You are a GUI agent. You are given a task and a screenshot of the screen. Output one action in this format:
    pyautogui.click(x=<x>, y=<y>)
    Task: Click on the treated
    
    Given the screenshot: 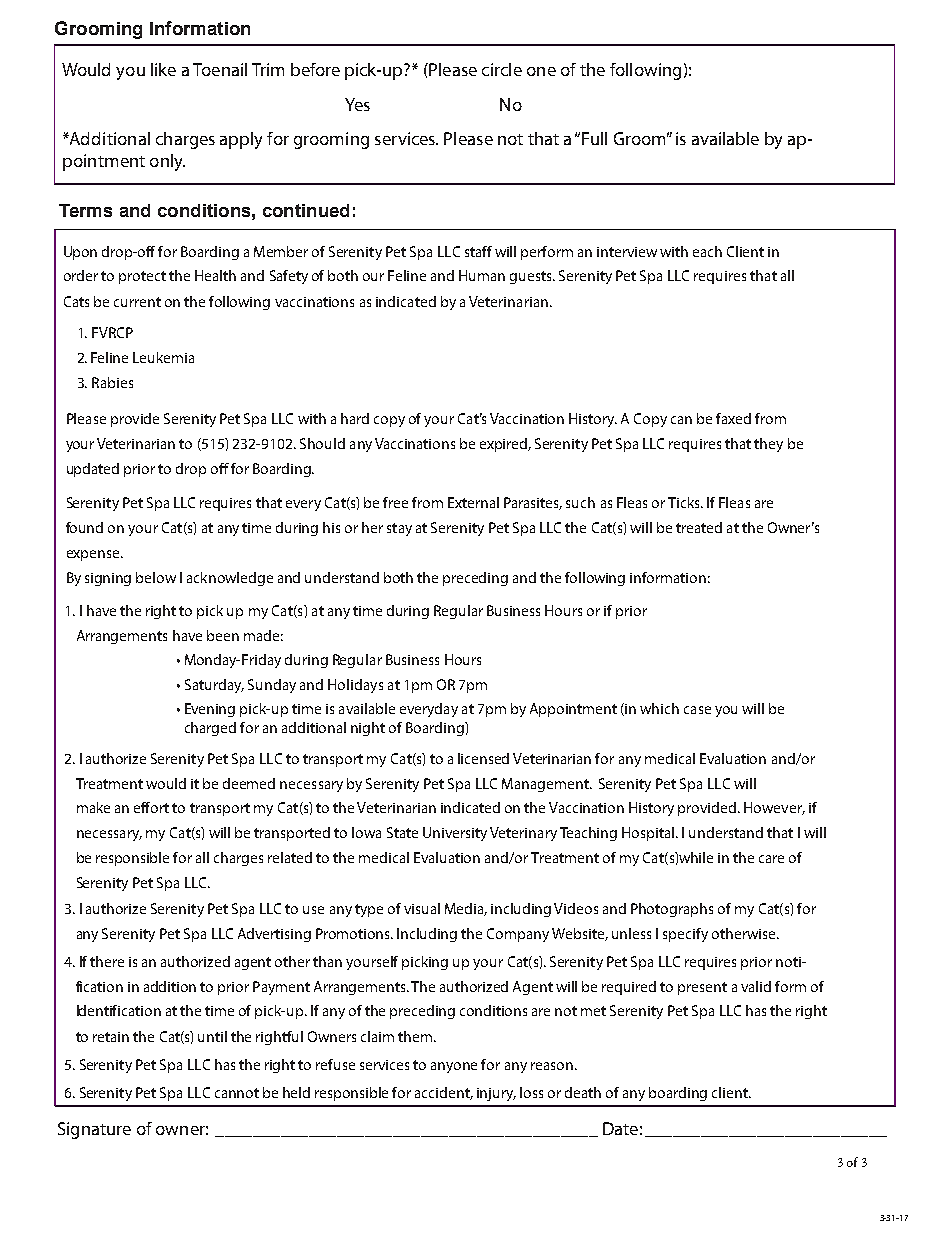 What is the action you would take?
    pyautogui.click(x=699, y=527)
